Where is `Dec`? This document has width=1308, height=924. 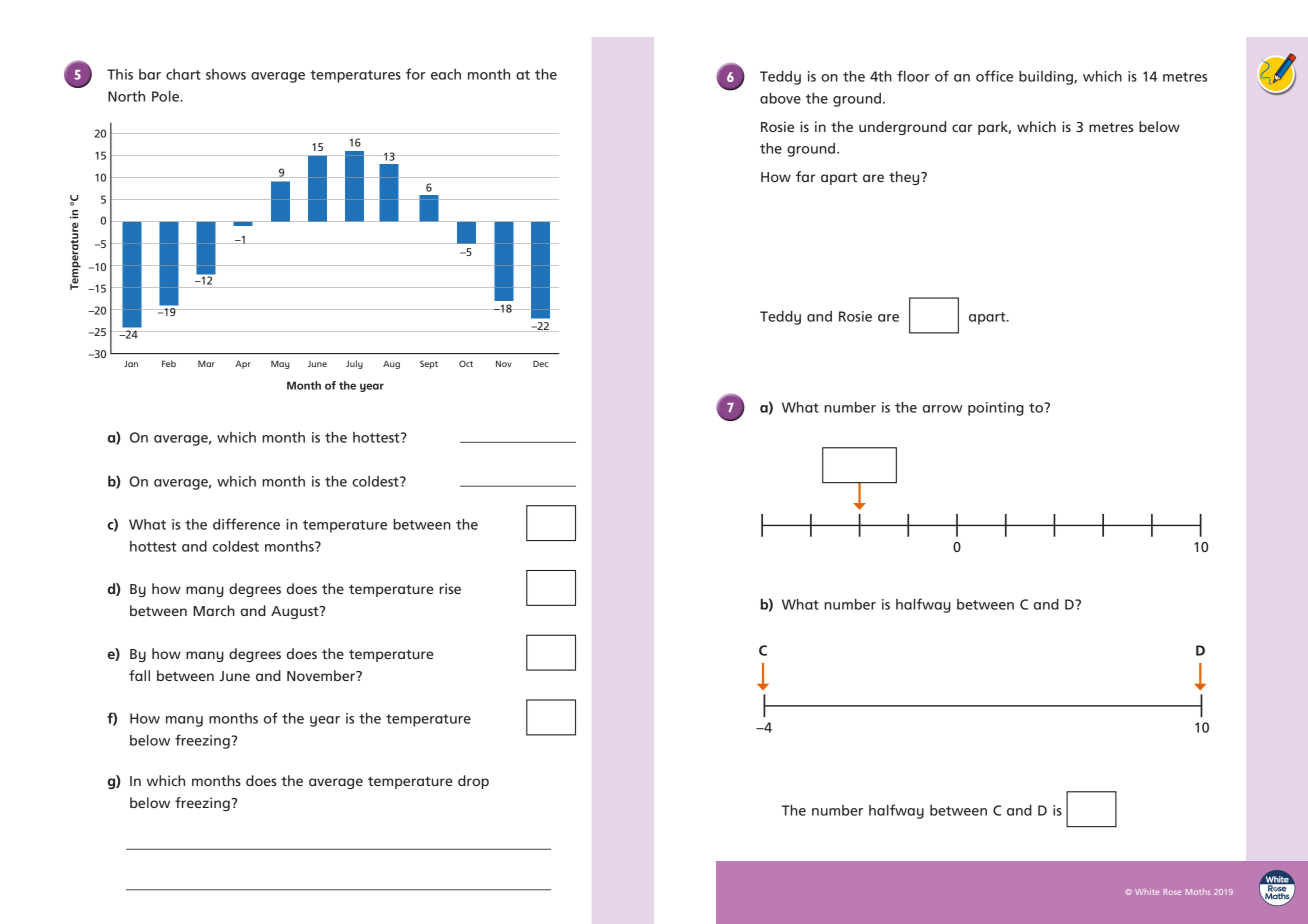
Dec is located at coordinates (540, 363).
